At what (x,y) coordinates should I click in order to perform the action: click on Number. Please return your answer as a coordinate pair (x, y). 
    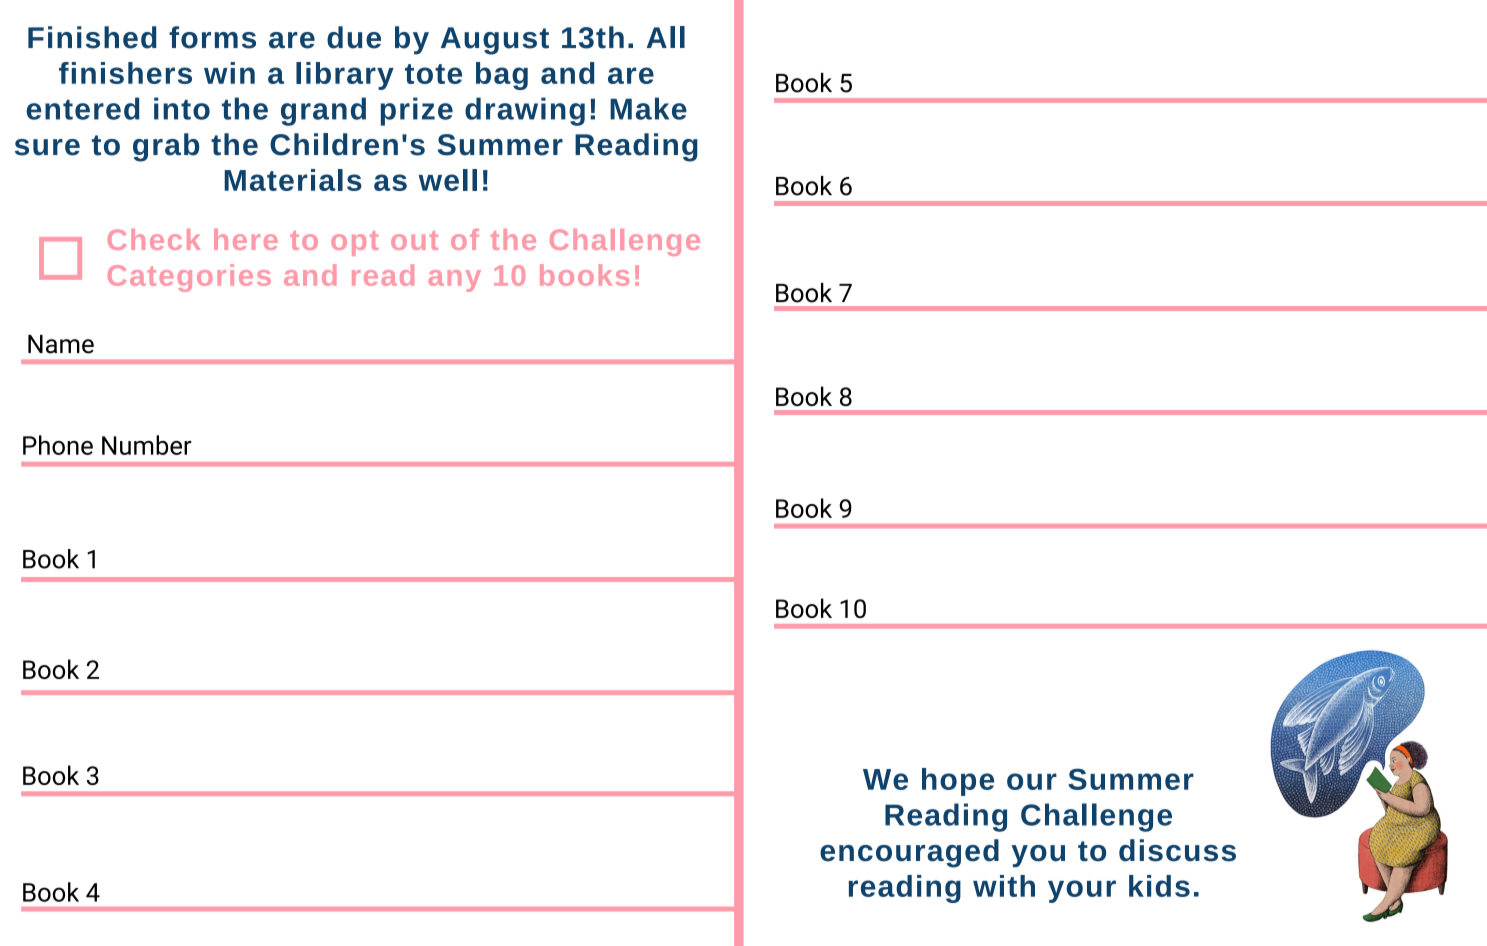
    Looking at the image, I should click on (147, 445).
